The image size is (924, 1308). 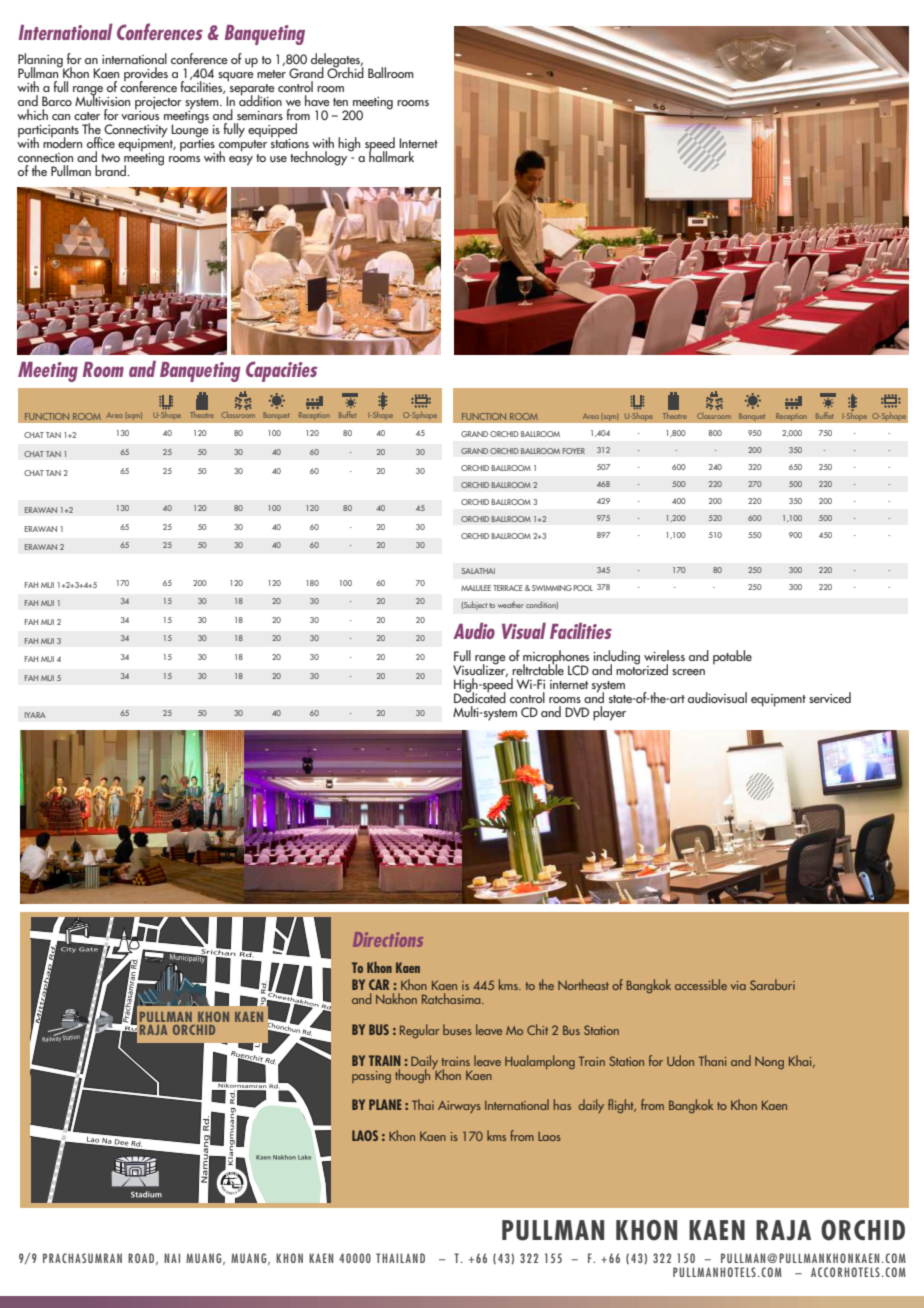 What do you see at coordinates (511, 604) in the screenshot?
I see `weather` at bounding box center [511, 604].
